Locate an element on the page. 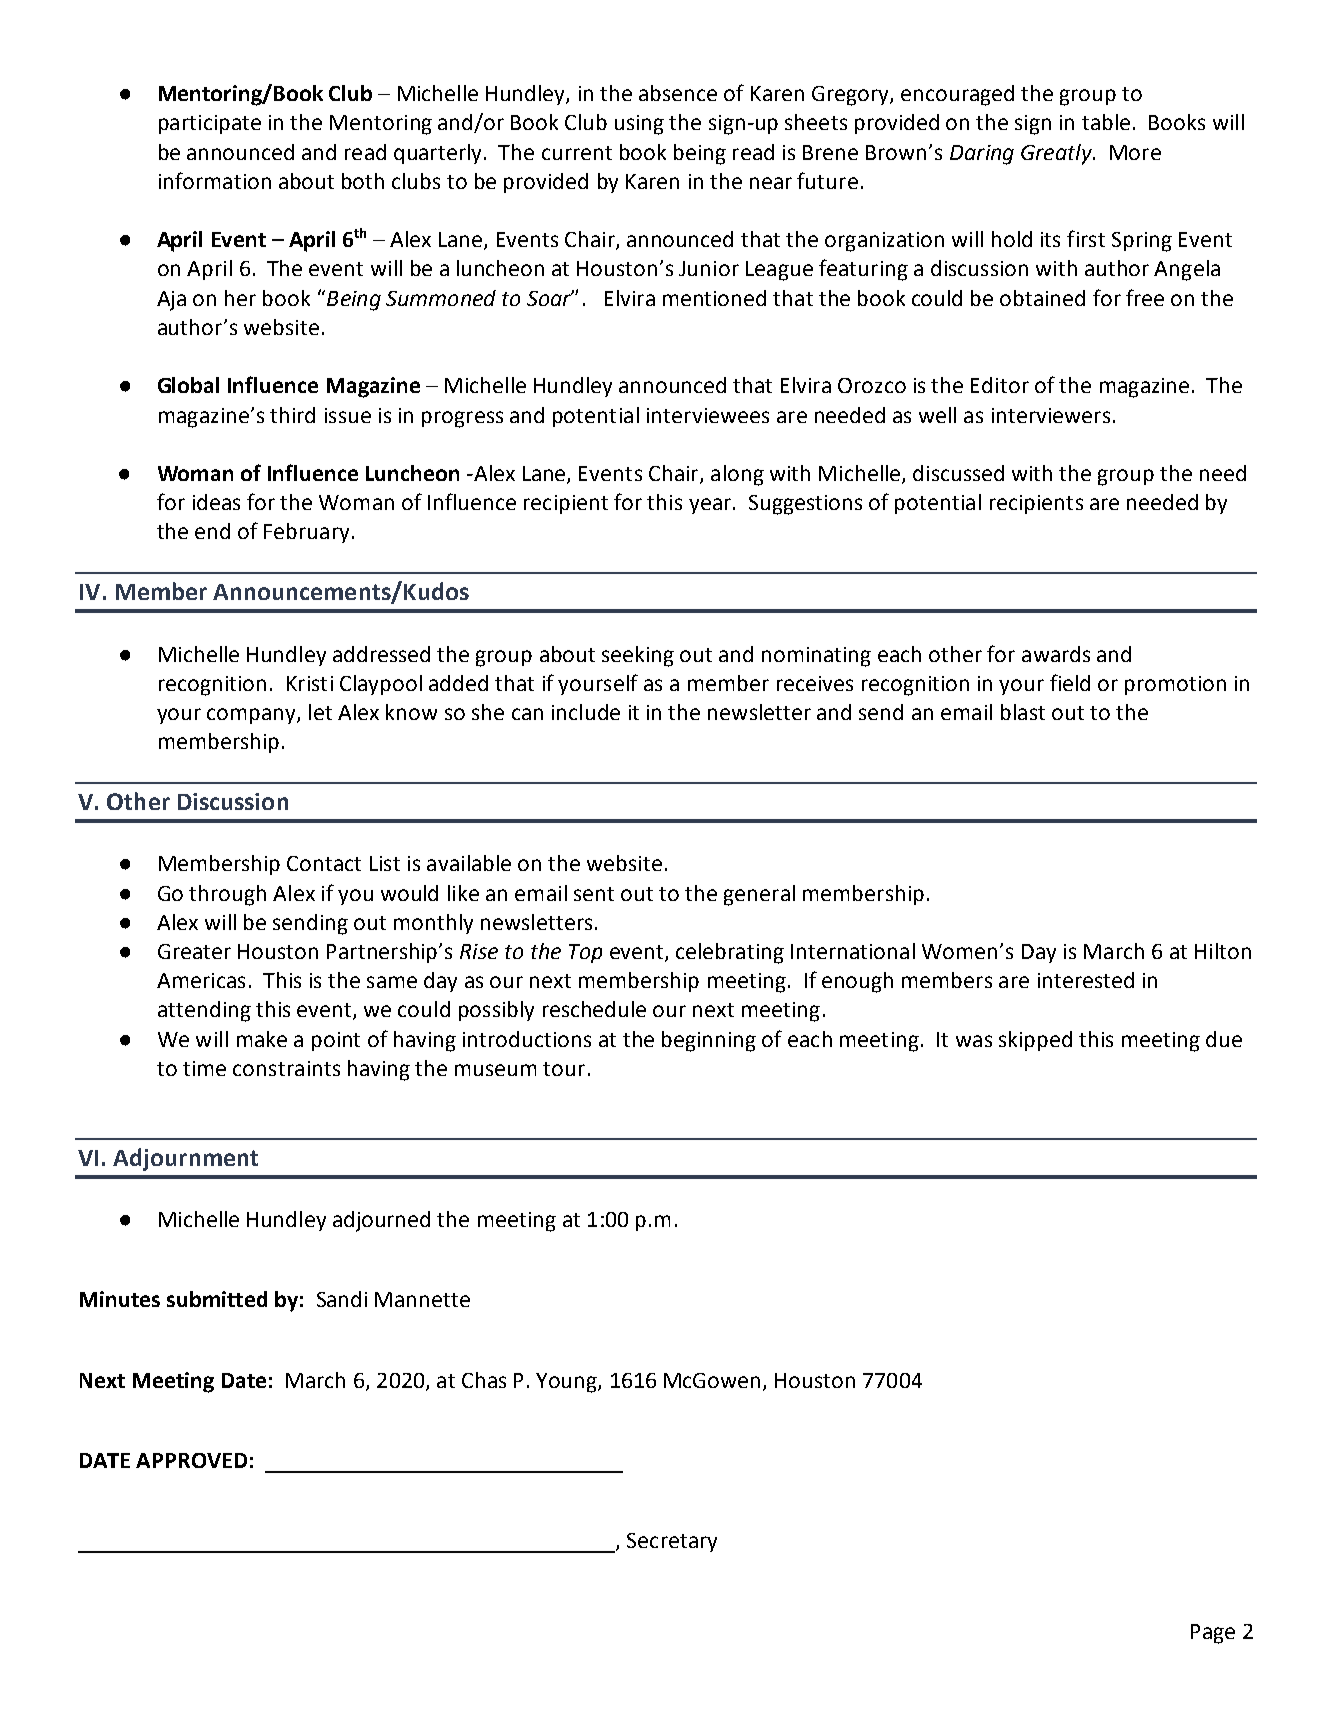  participate is located at coordinates (210, 124).
